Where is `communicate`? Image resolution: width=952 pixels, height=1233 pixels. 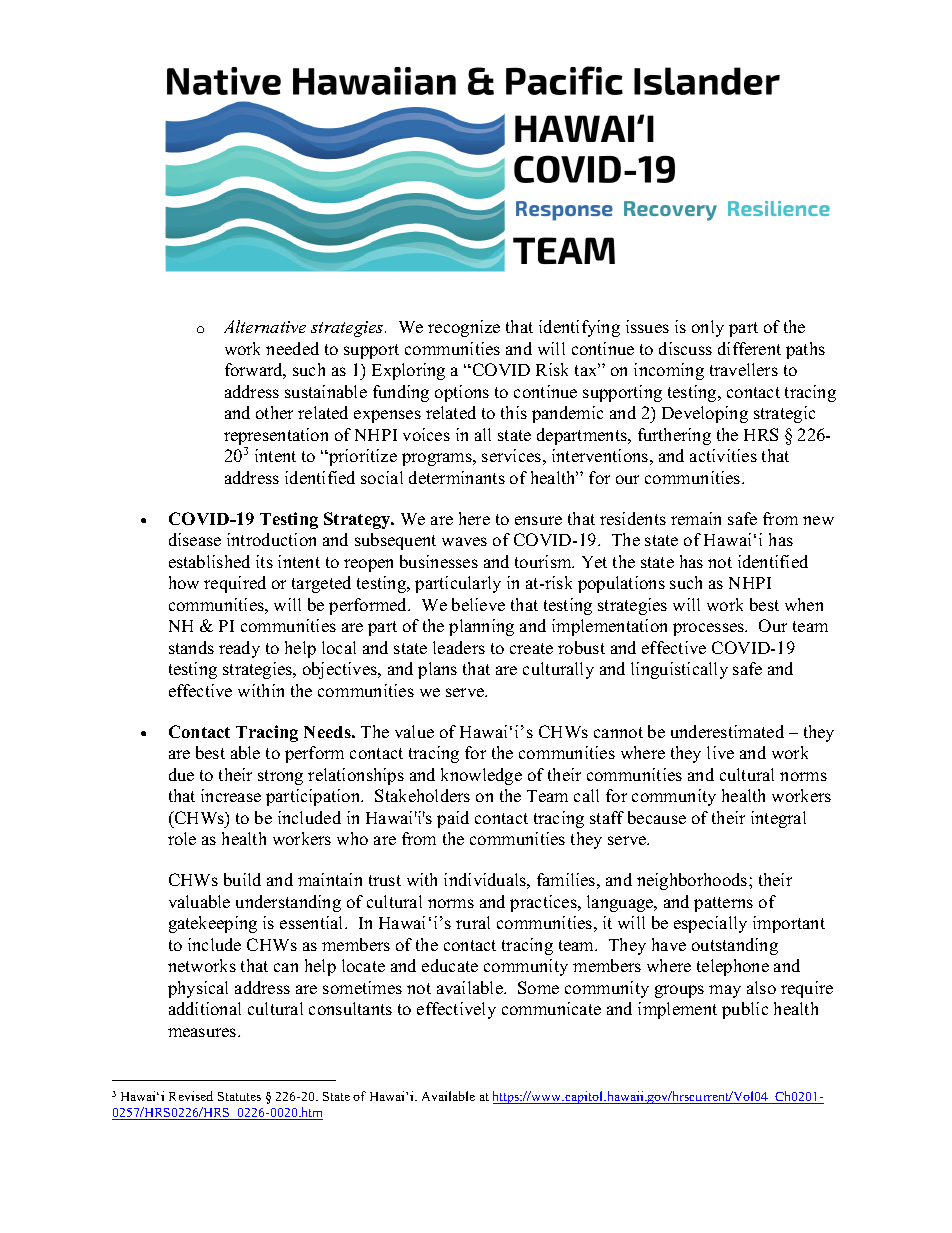 communicate is located at coordinates (551, 1008).
